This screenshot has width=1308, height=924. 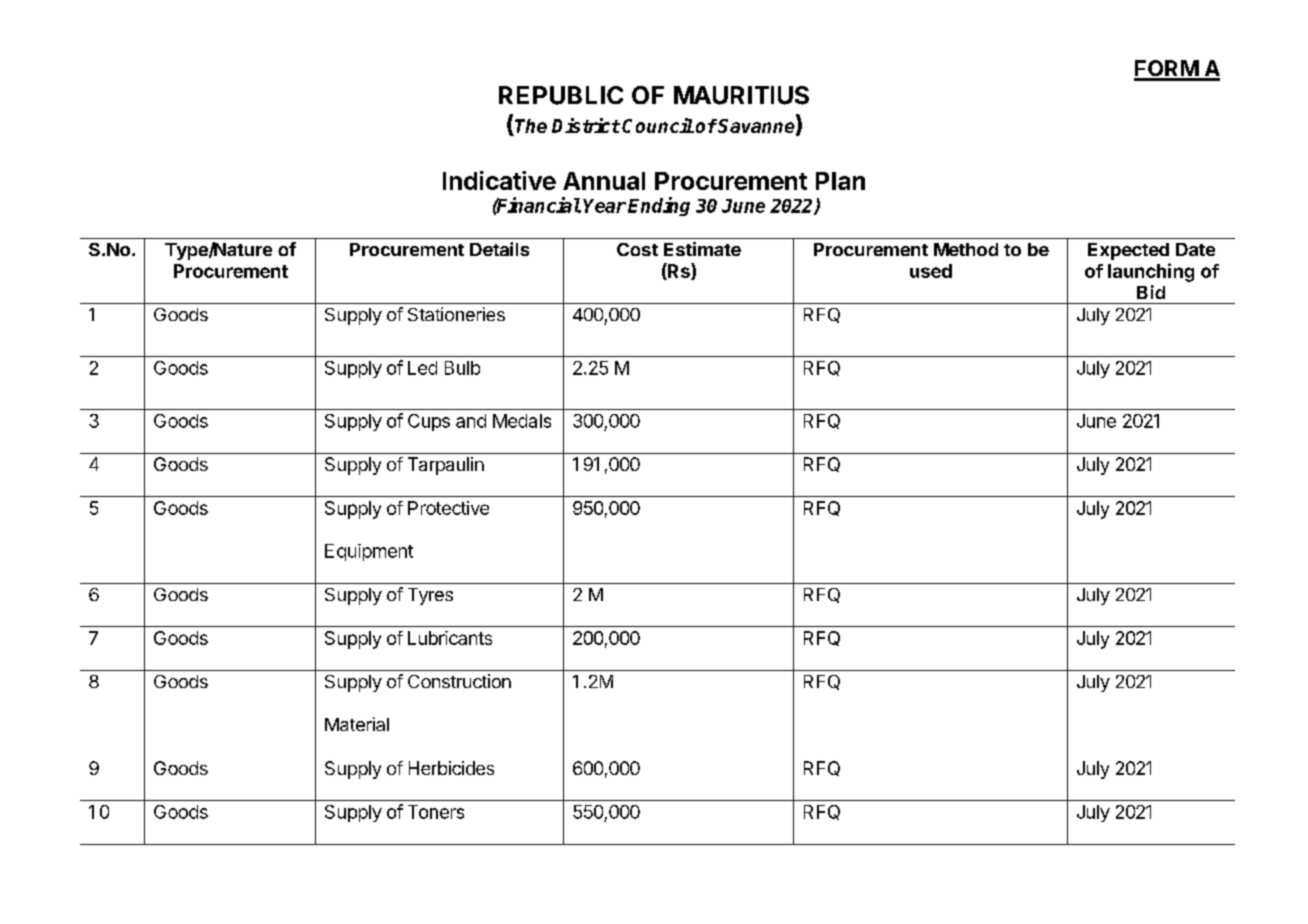 What do you see at coordinates (702, 249) in the screenshot?
I see `Estimate` at bounding box center [702, 249].
